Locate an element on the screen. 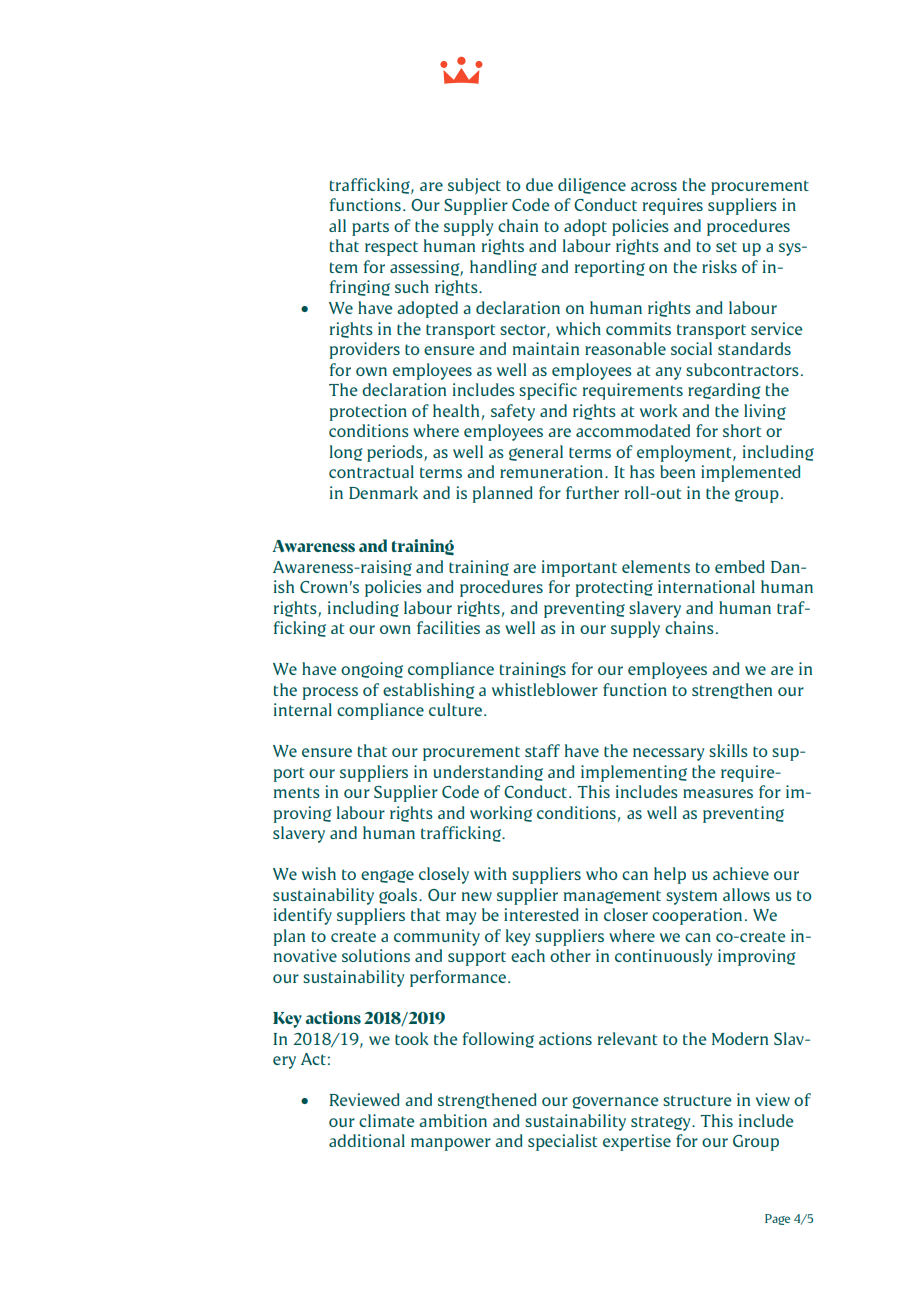 Image resolution: width=924 pixels, height=1308 pixels. goals is located at coordinates (398, 896).
